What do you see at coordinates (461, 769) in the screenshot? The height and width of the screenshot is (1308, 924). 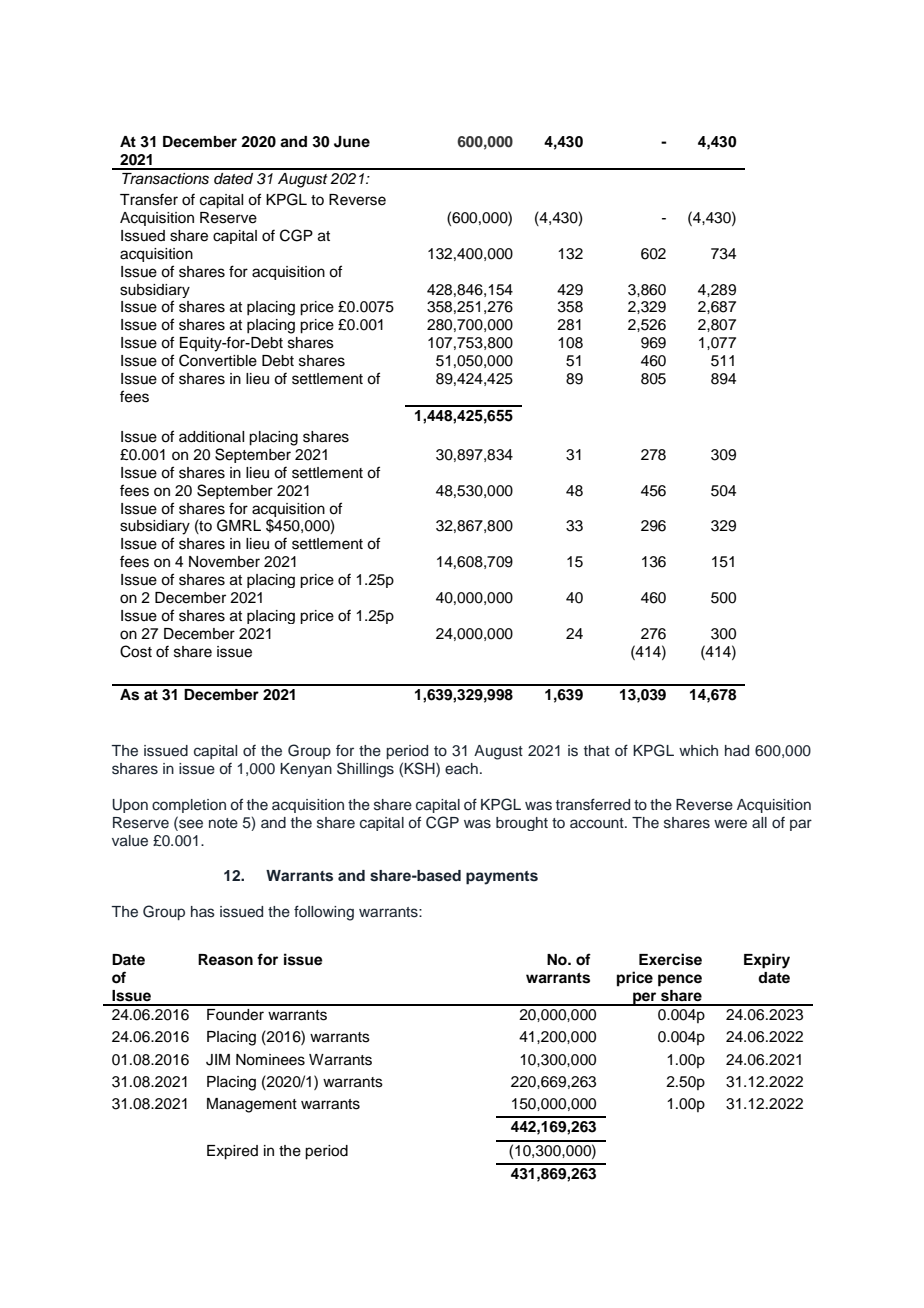 I see `each` at bounding box center [461, 769].
